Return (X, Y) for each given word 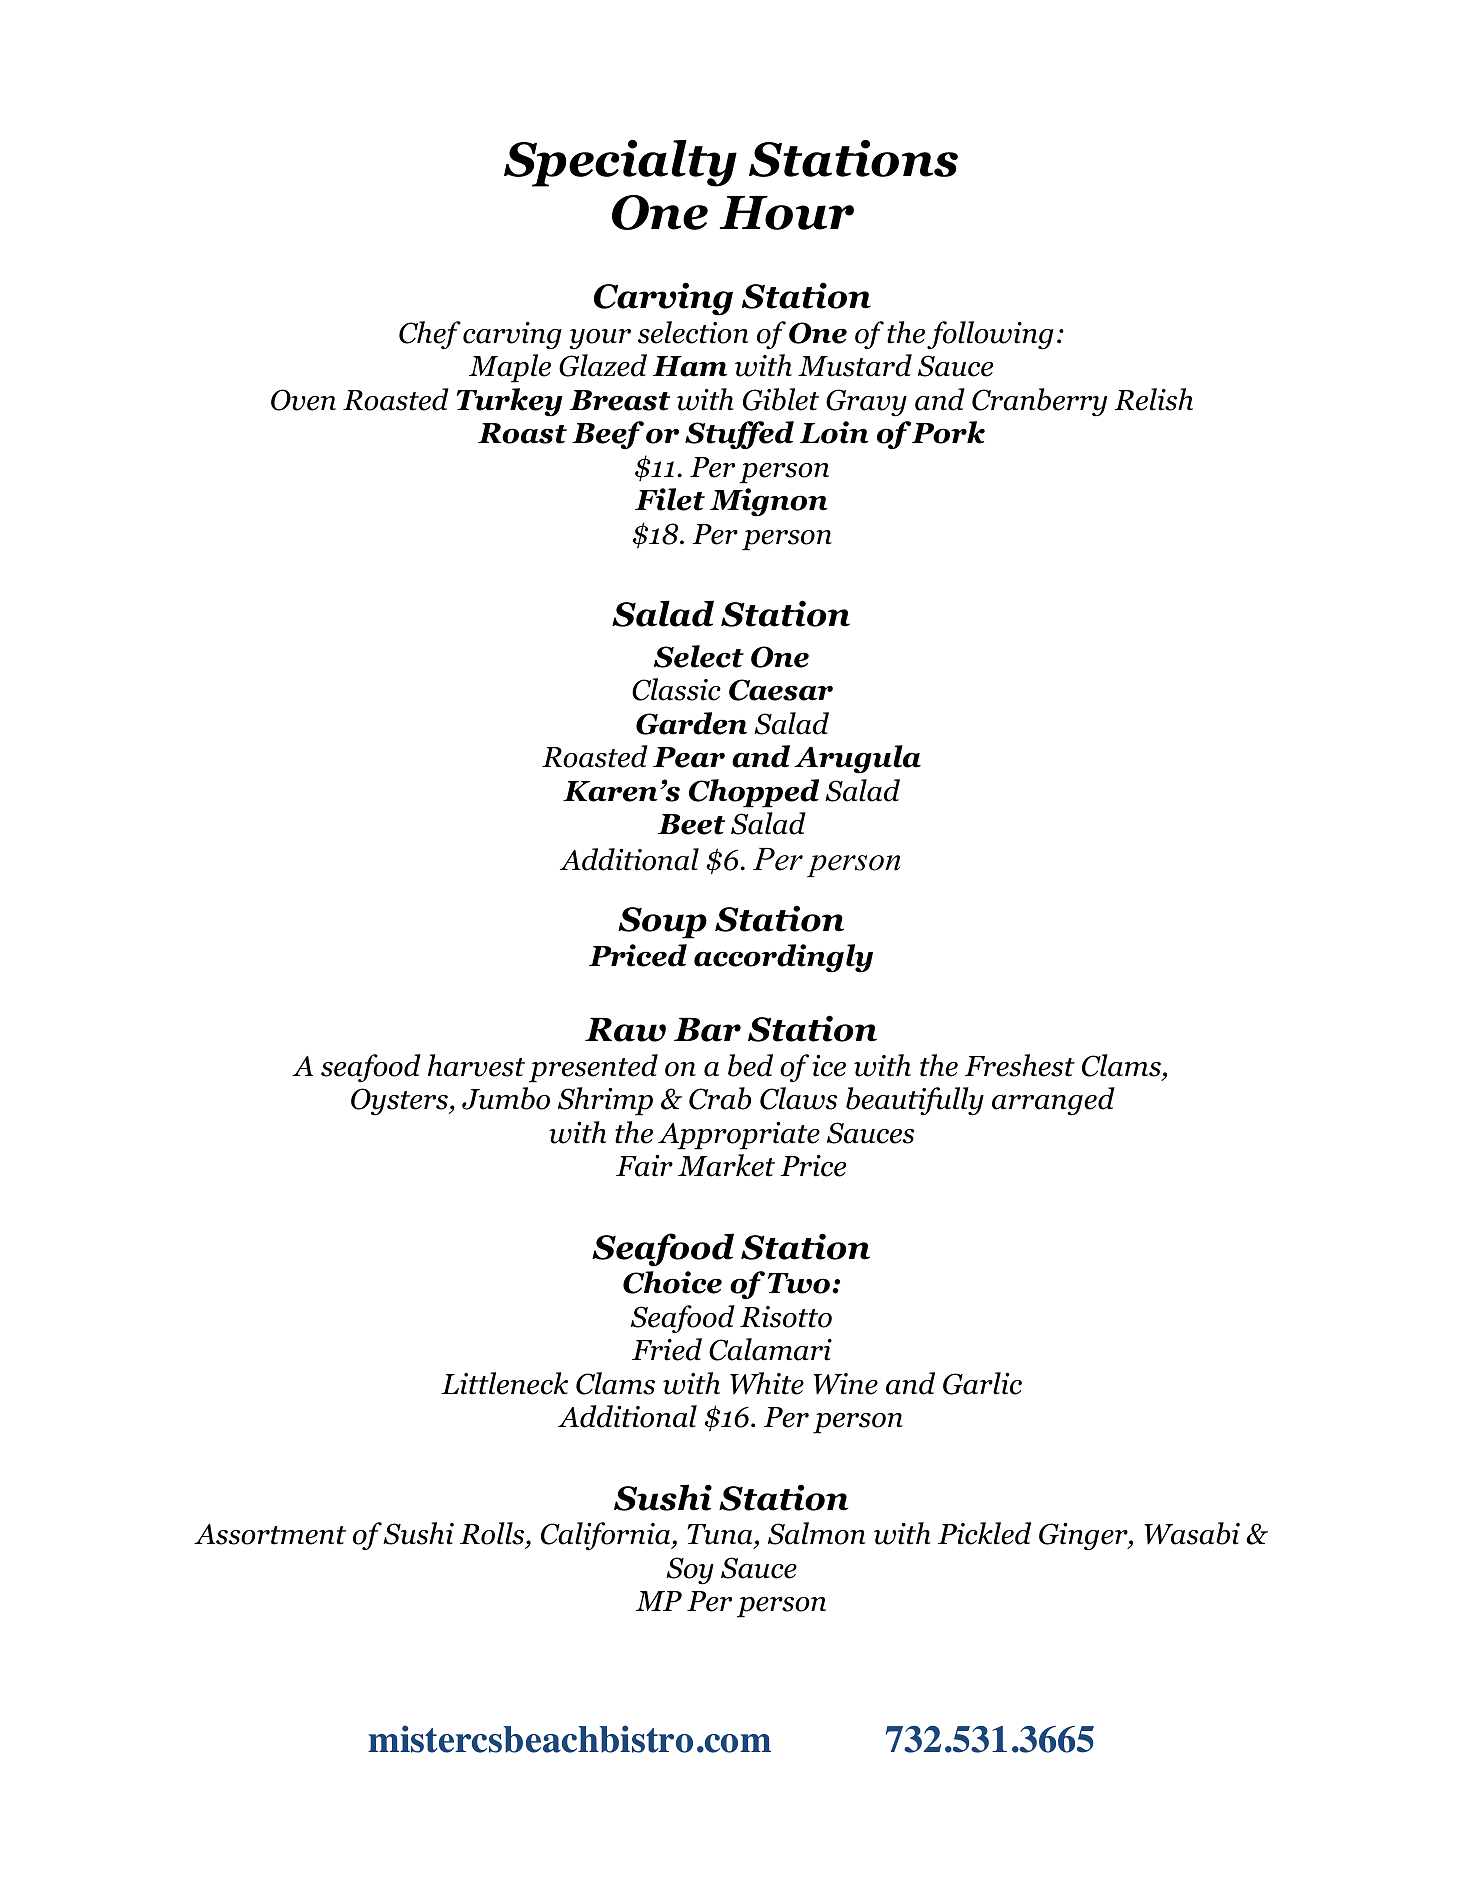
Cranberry (1039, 402)
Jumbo (506, 1098)
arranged (1053, 1101)
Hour (787, 213)
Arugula (857, 759)
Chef (430, 335)
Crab (720, 1098)
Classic (676, 689)
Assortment (270, 1534)
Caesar (781, 690)
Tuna (721, 1536)
